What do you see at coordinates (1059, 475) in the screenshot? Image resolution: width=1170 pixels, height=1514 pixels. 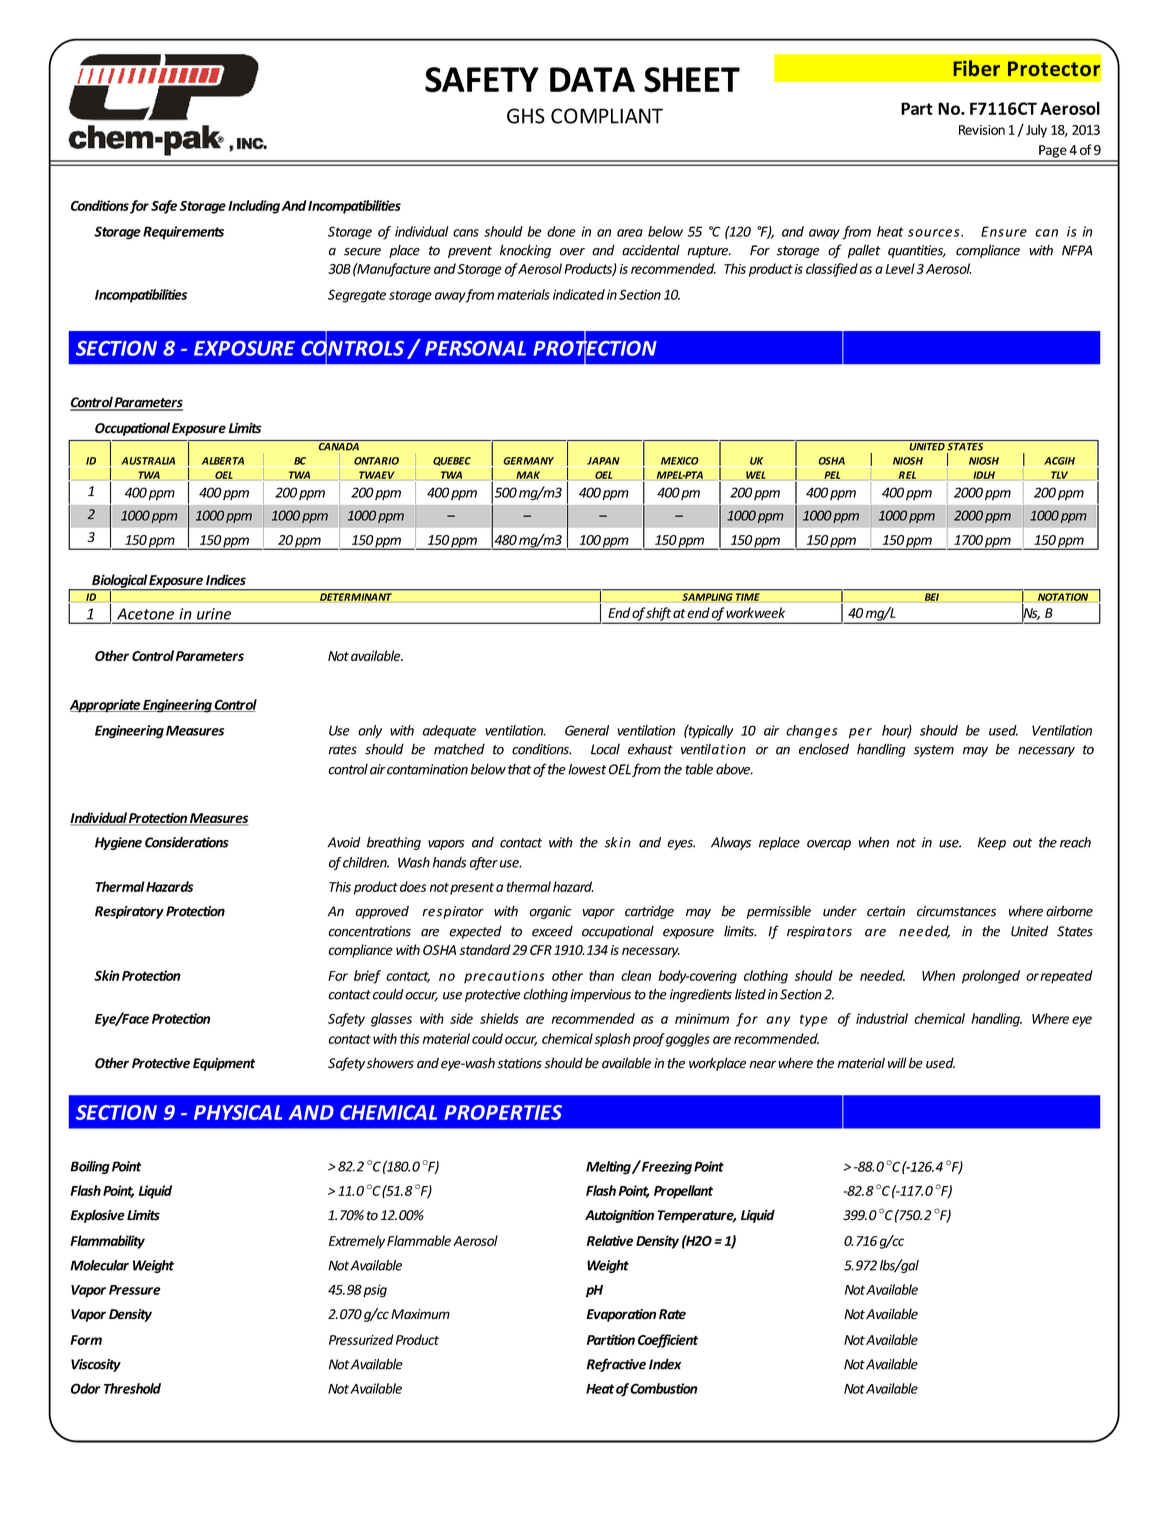 I see `TLV` at bounding box center [1059, 475].
